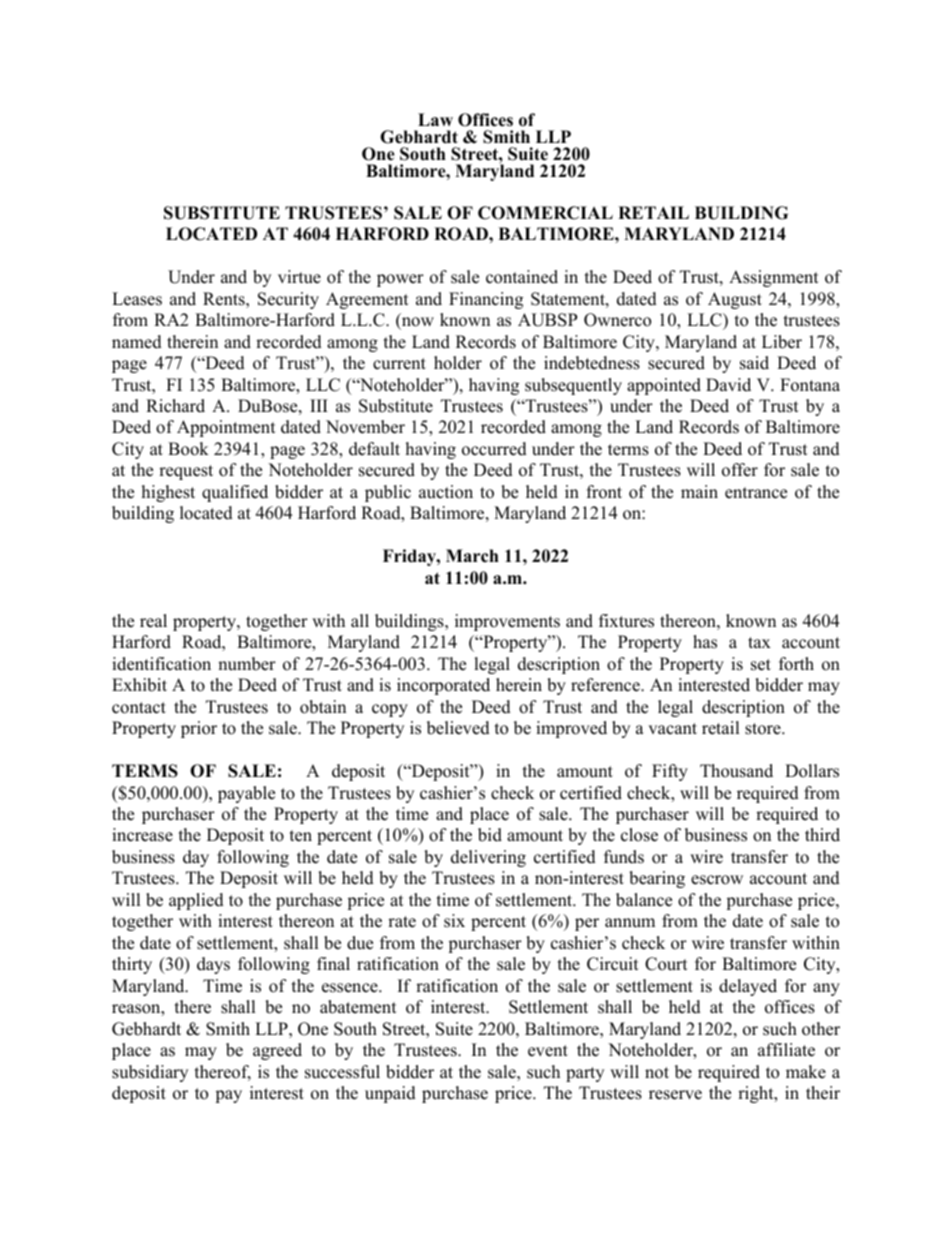 The width and height of the document is (952, 1233). Describe the element at coordinates (786, 1050) in the document. I see `affiliate` at that location.
